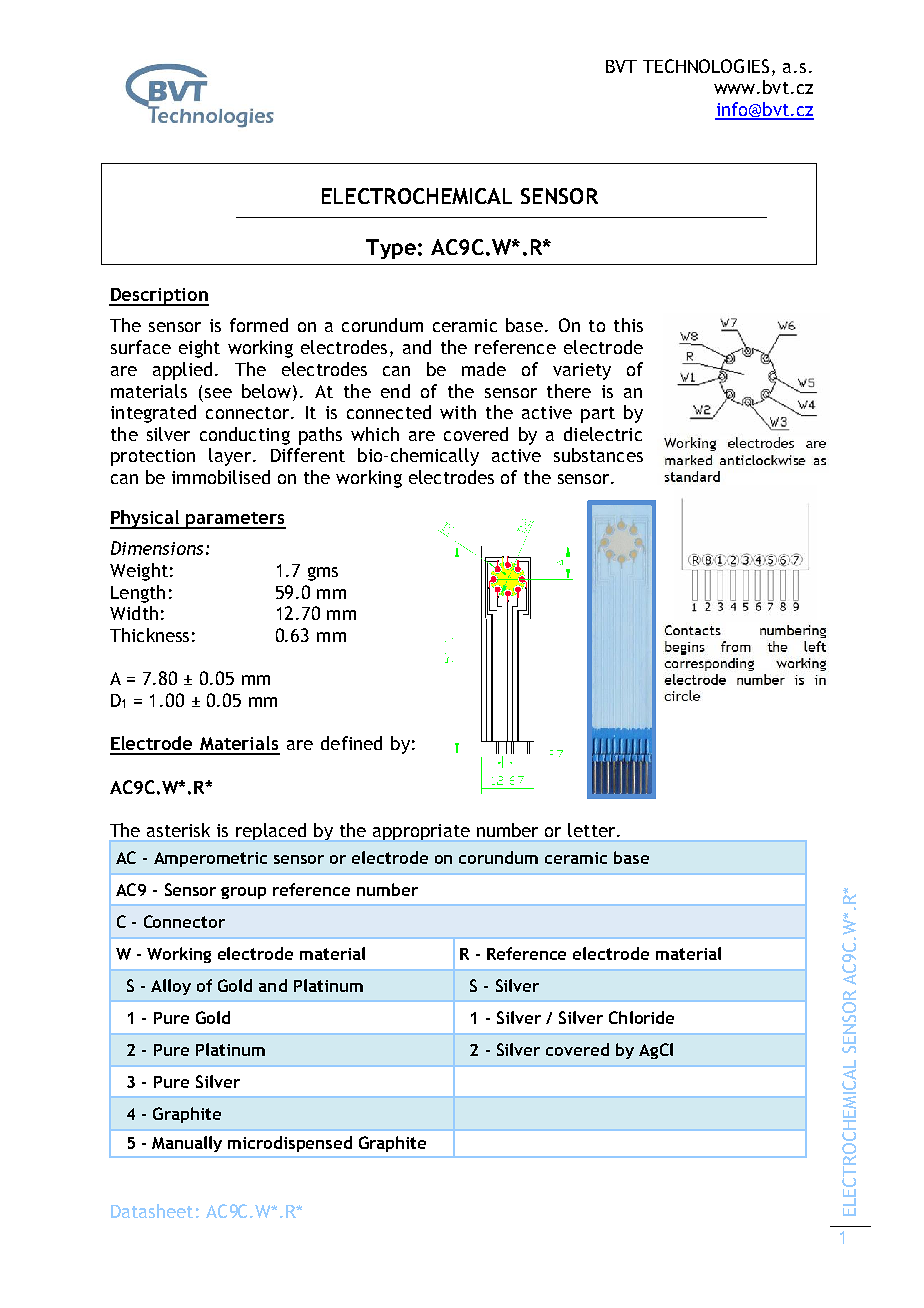  What do you see at coordinates (706, 66) in the page?
I see `TECHNOLOGIES` at bounding box center [706, 66].
